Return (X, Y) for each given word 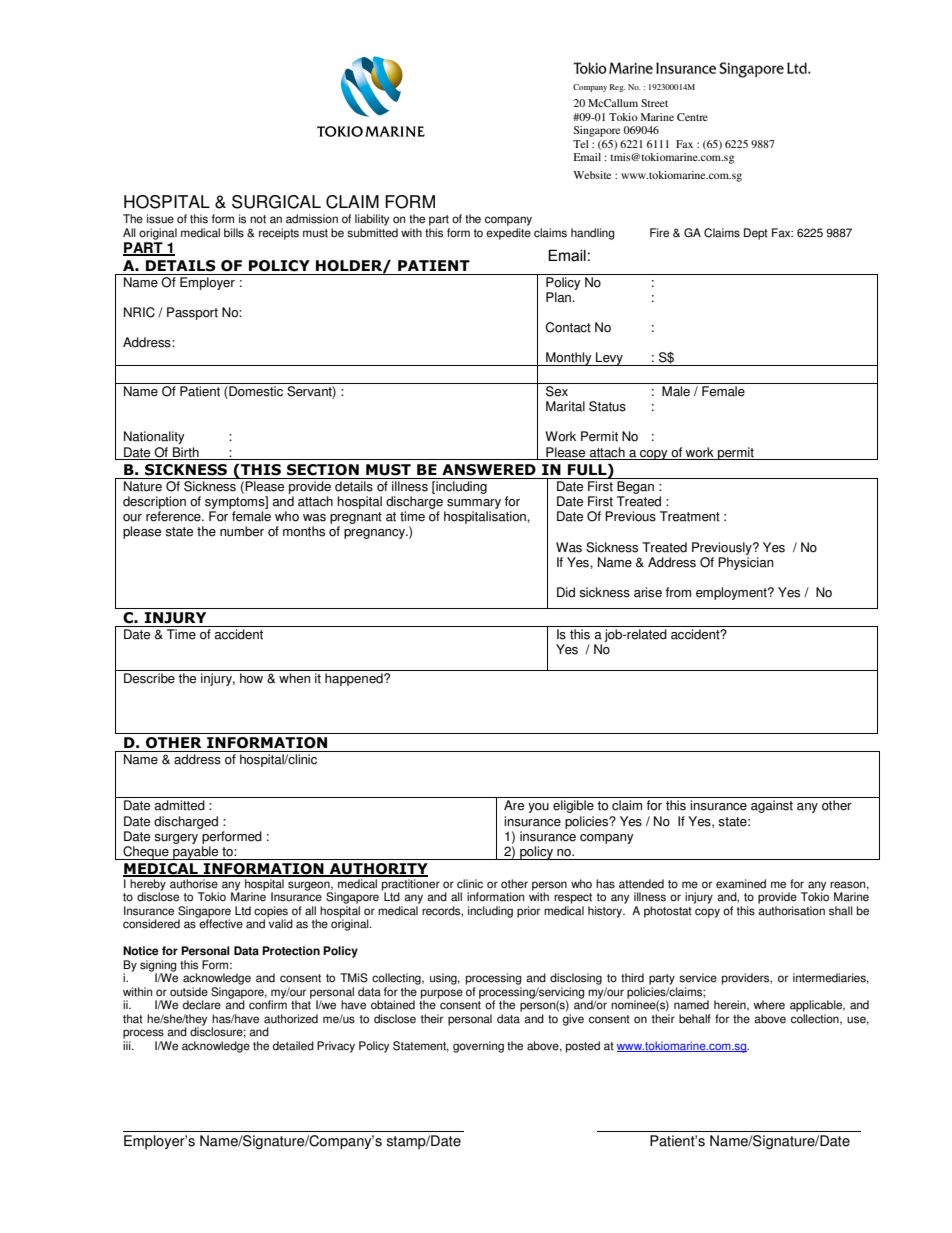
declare (202, 1005)
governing (478, 1047)
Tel (581, 144)
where (769, 1005)
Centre (692, 117)
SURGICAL (276, 202)
